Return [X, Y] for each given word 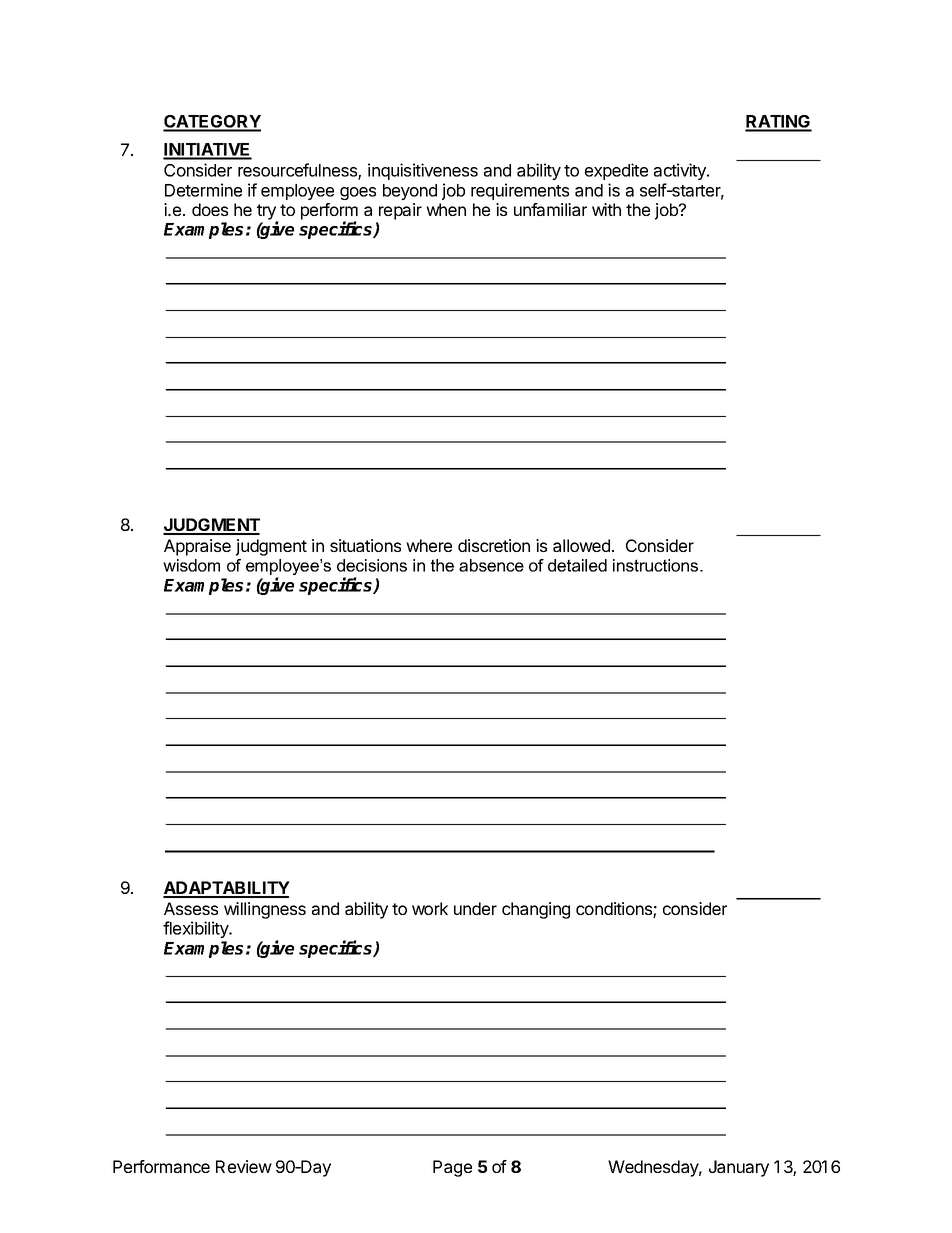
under [475, 908]
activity [681, 171]
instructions [657, 565]
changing [536, 910]
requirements [520, 191]
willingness [265, 910]
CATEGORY [212, 123]
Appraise [197, 547]
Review [244, 1166]
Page [452, 1168]
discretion [494, 545]
